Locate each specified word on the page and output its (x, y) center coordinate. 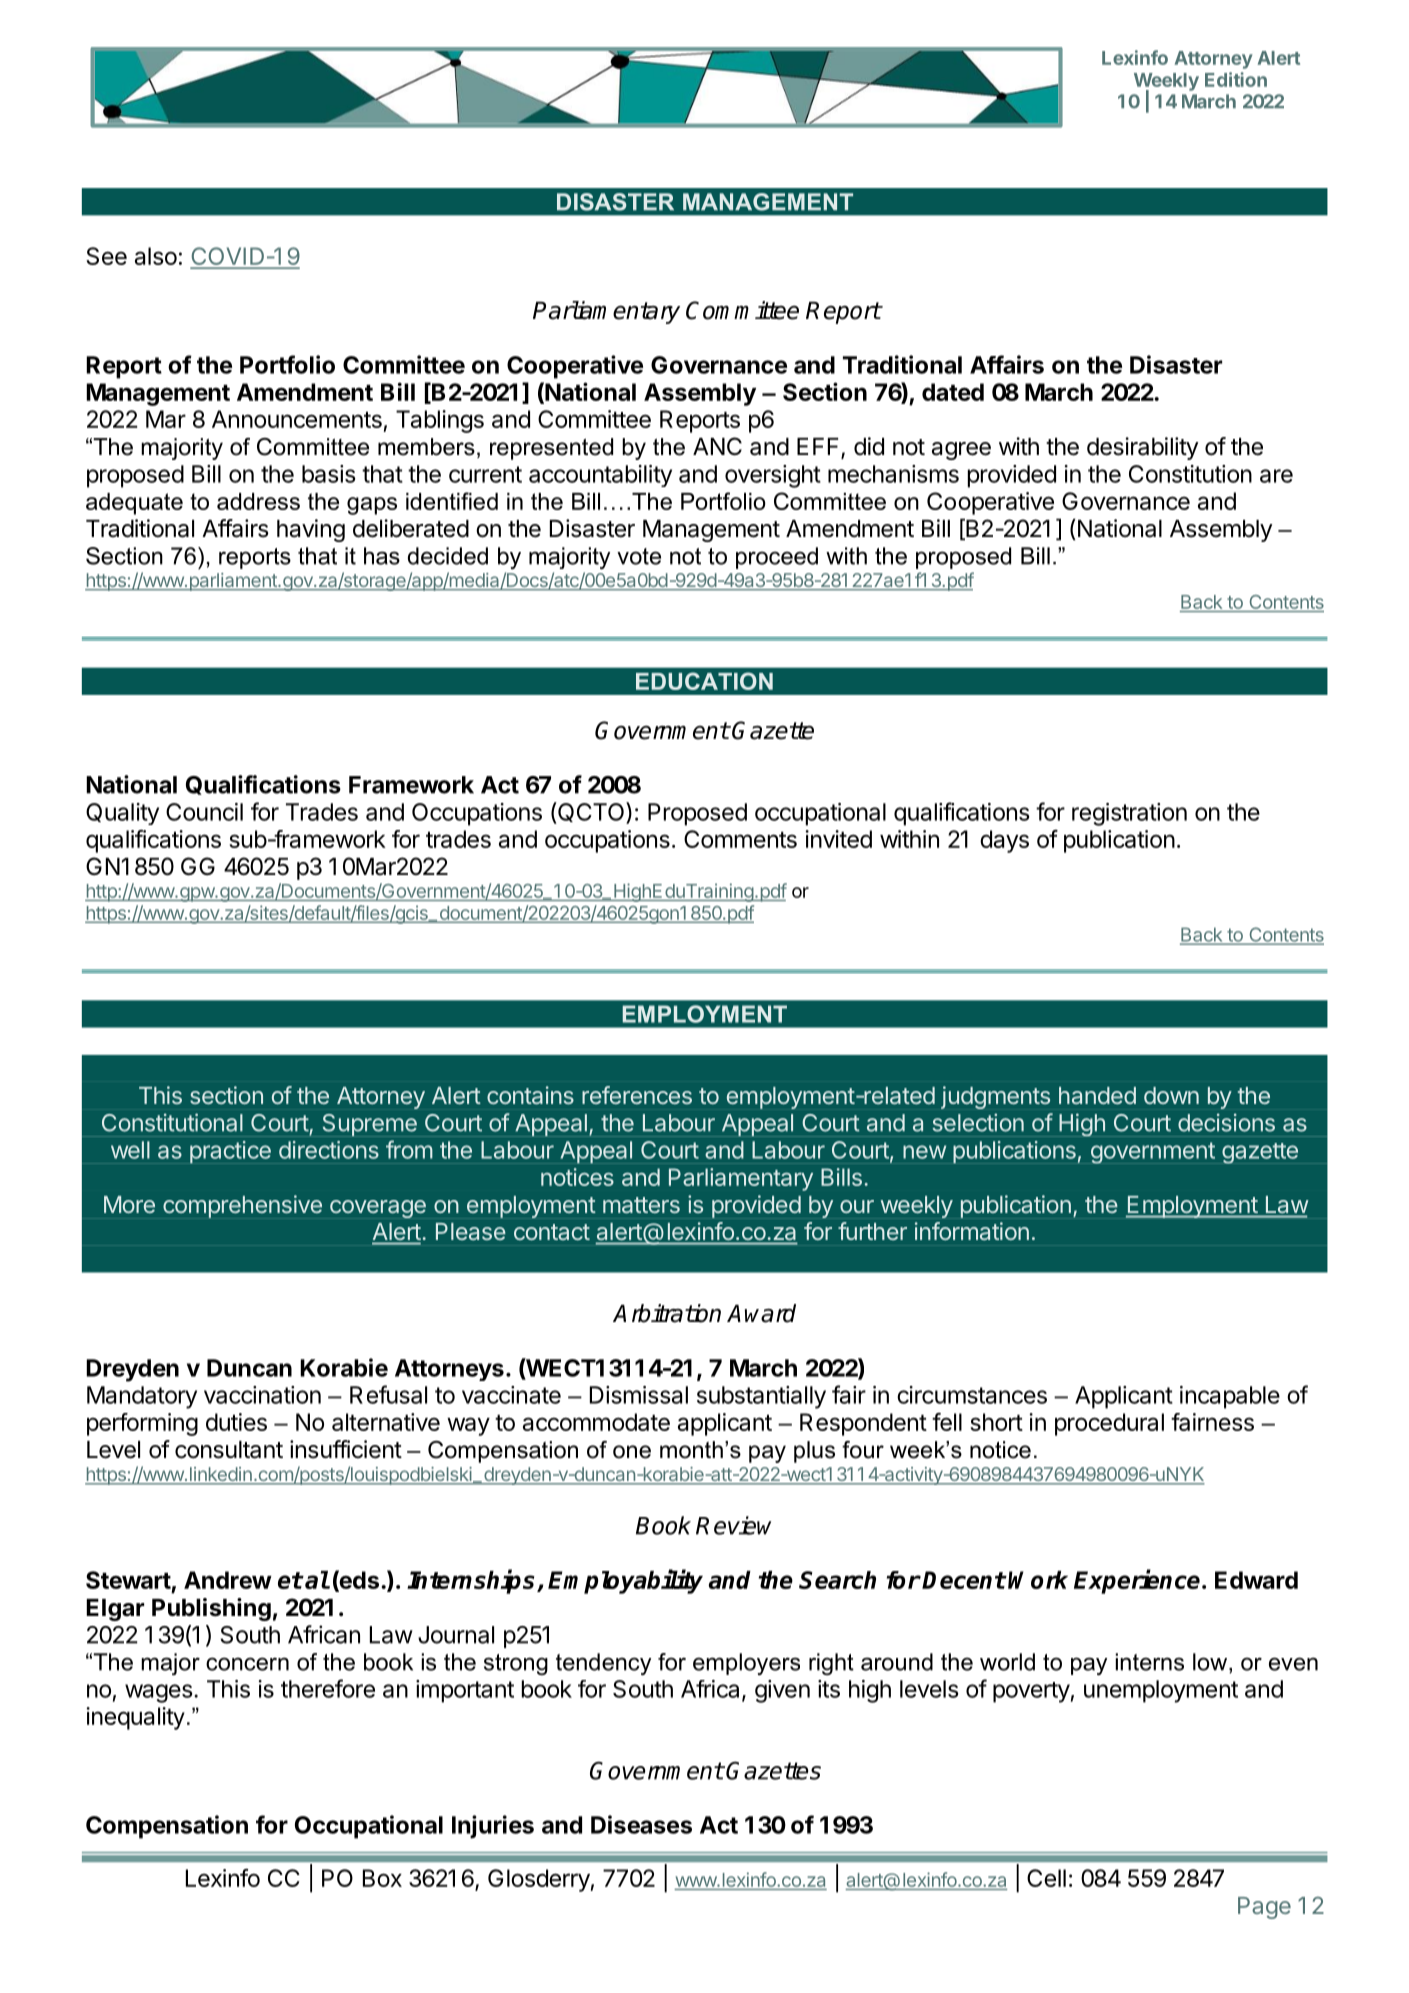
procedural (1109, 1424)
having (311, 530)
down (1171, 1095)
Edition (1236, 79)
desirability (1142, 448)
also (156, 256)
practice (230, 1152)
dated (953, 392)
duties (236, 1422)
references (637, 1095)
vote (639, 556)
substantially (761, 1397)
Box (382, 1878)
